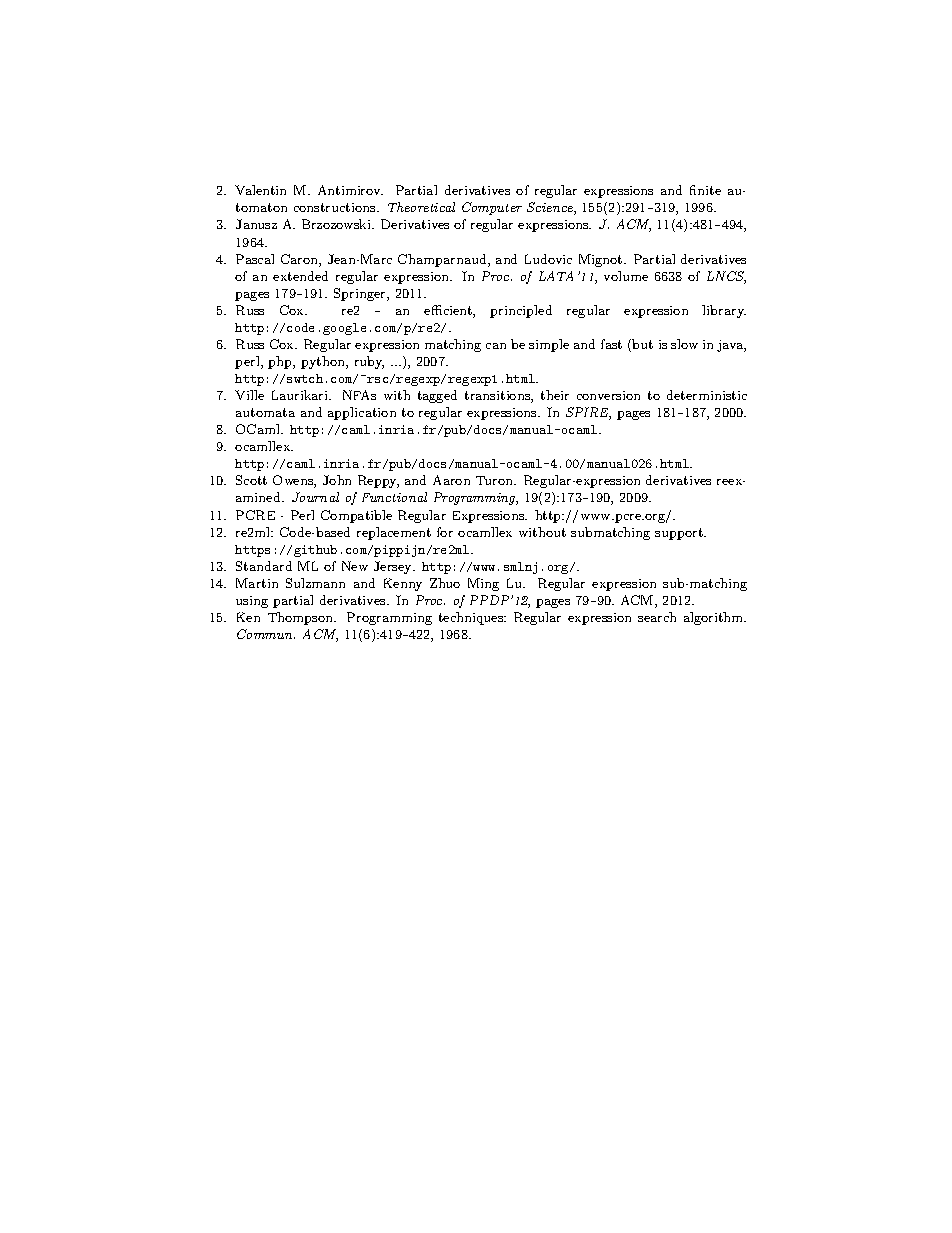 Image resolution: width=952 pixels, height=1233 pixels. What do you see at coordinates (684, 344) in the screenshot?
I see `slow` at bounding box center [684, 344].
